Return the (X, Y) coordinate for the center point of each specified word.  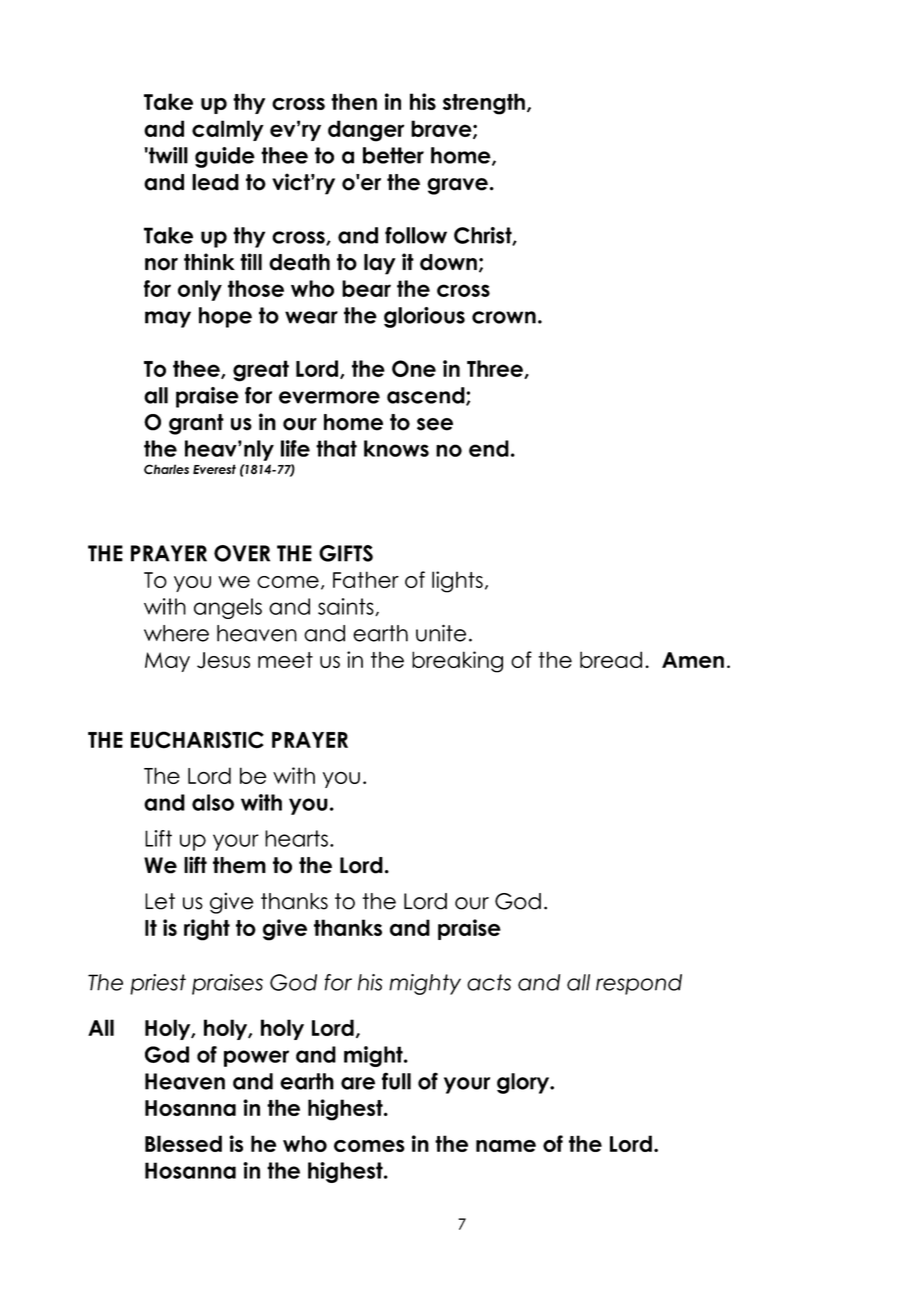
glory (524, 1083)
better (393, 155)
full (396, 1081)
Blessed (183, 1143)
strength (484, 104)
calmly (228, 130)
